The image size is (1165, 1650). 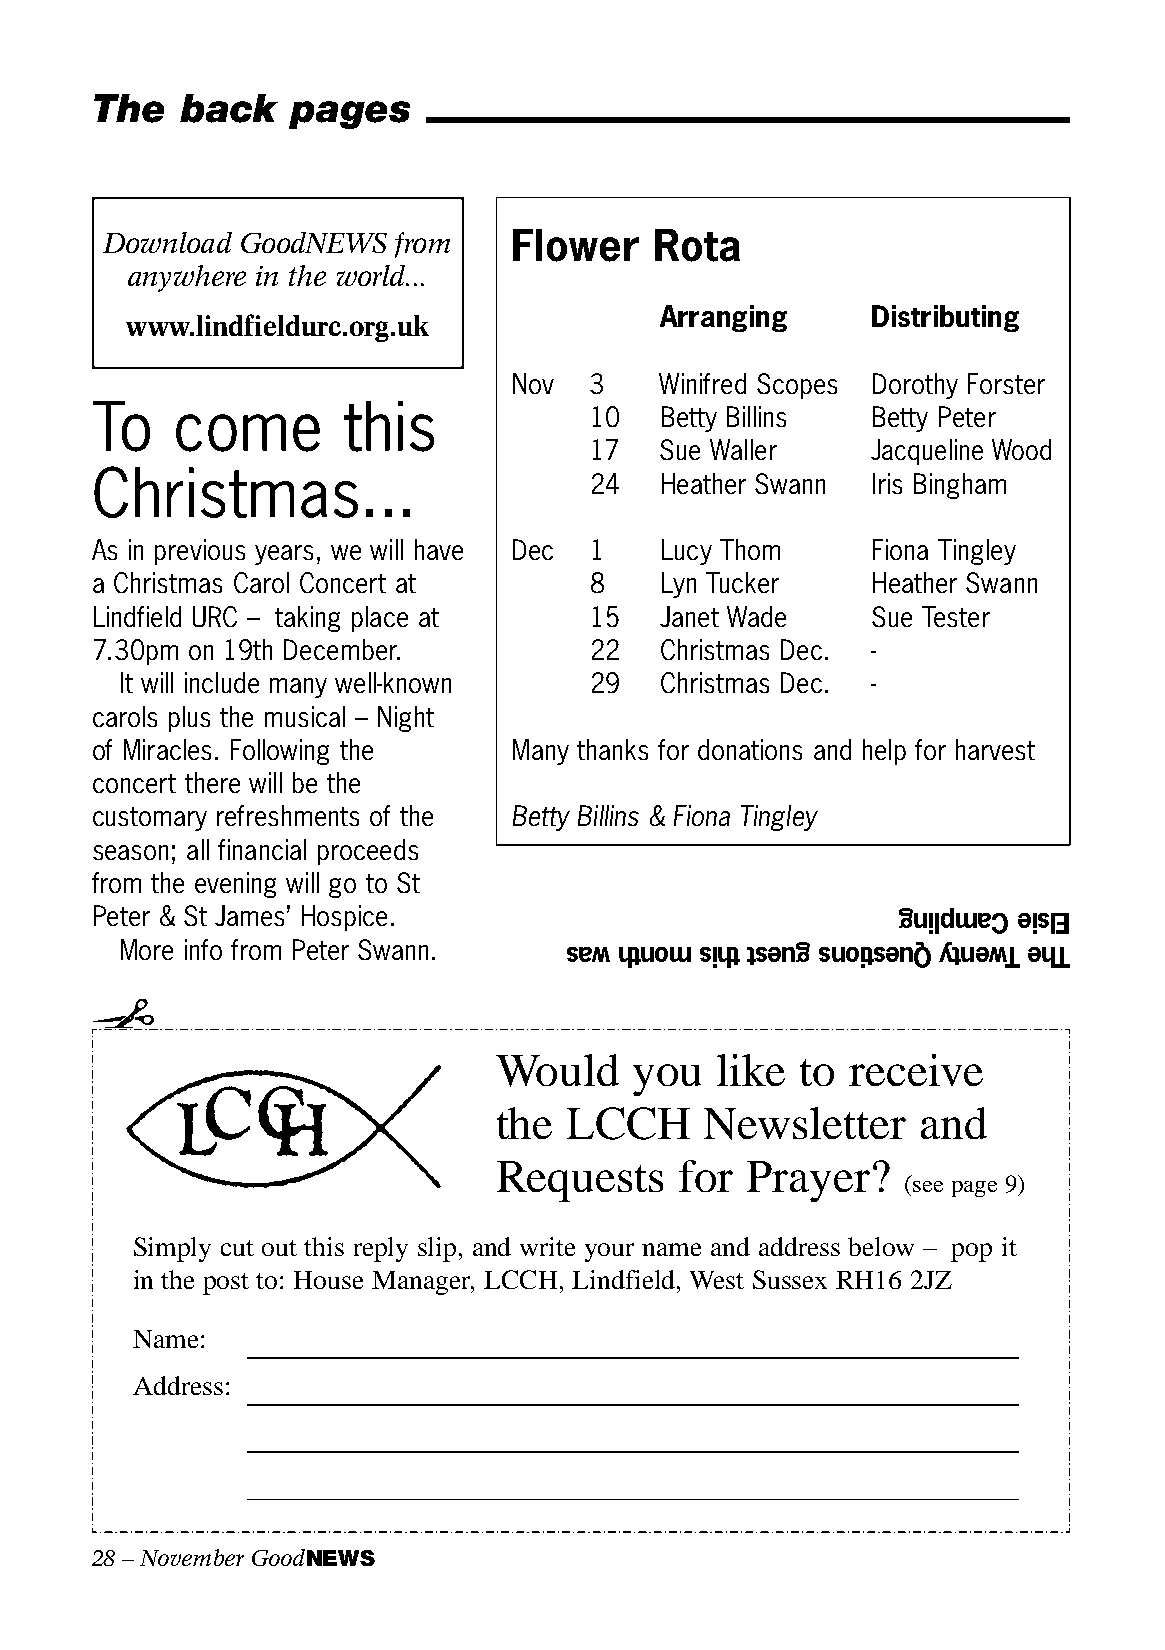 I want to click on help, so click(x=884, y=752).
